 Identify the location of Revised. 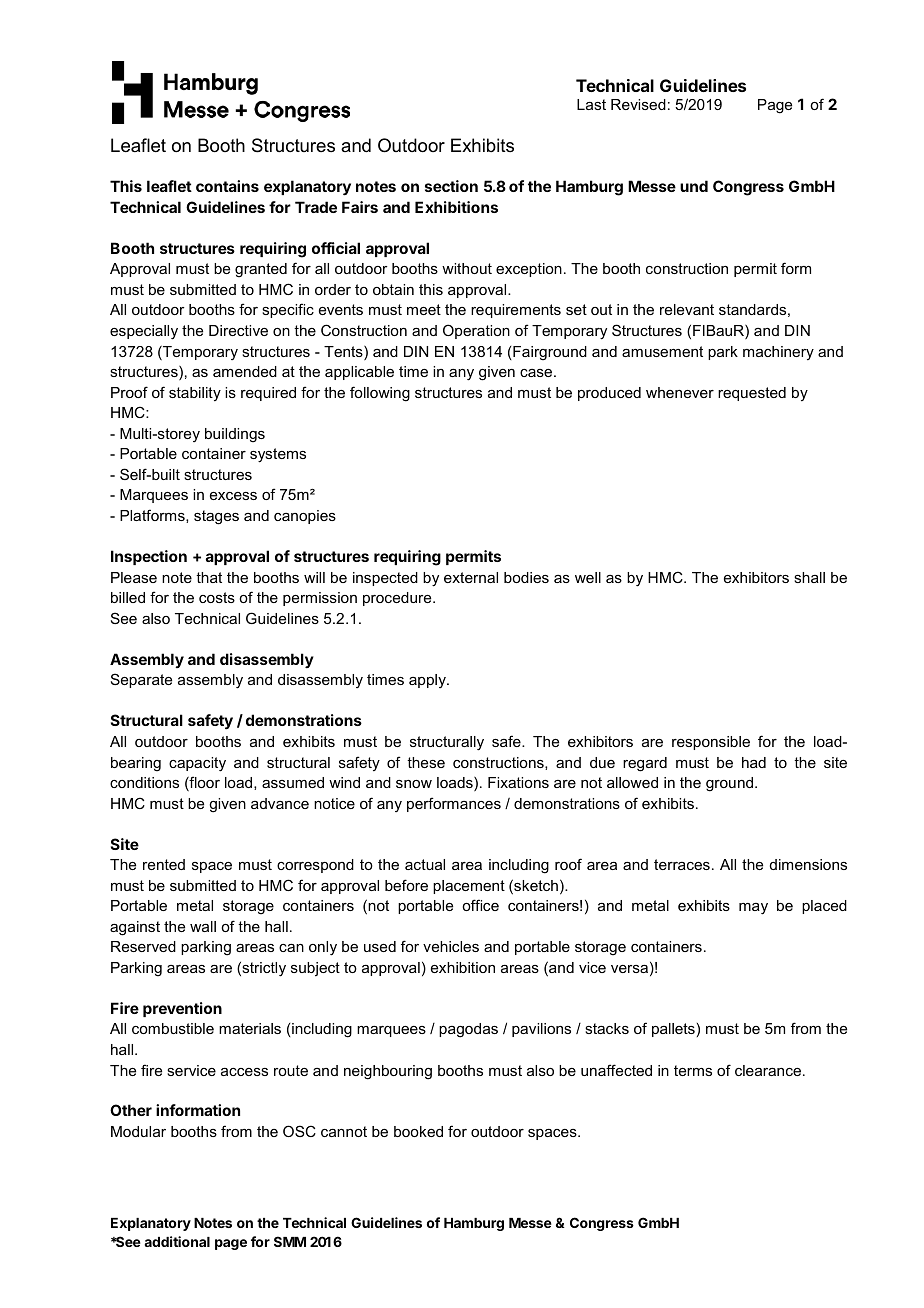
(638, 104).
